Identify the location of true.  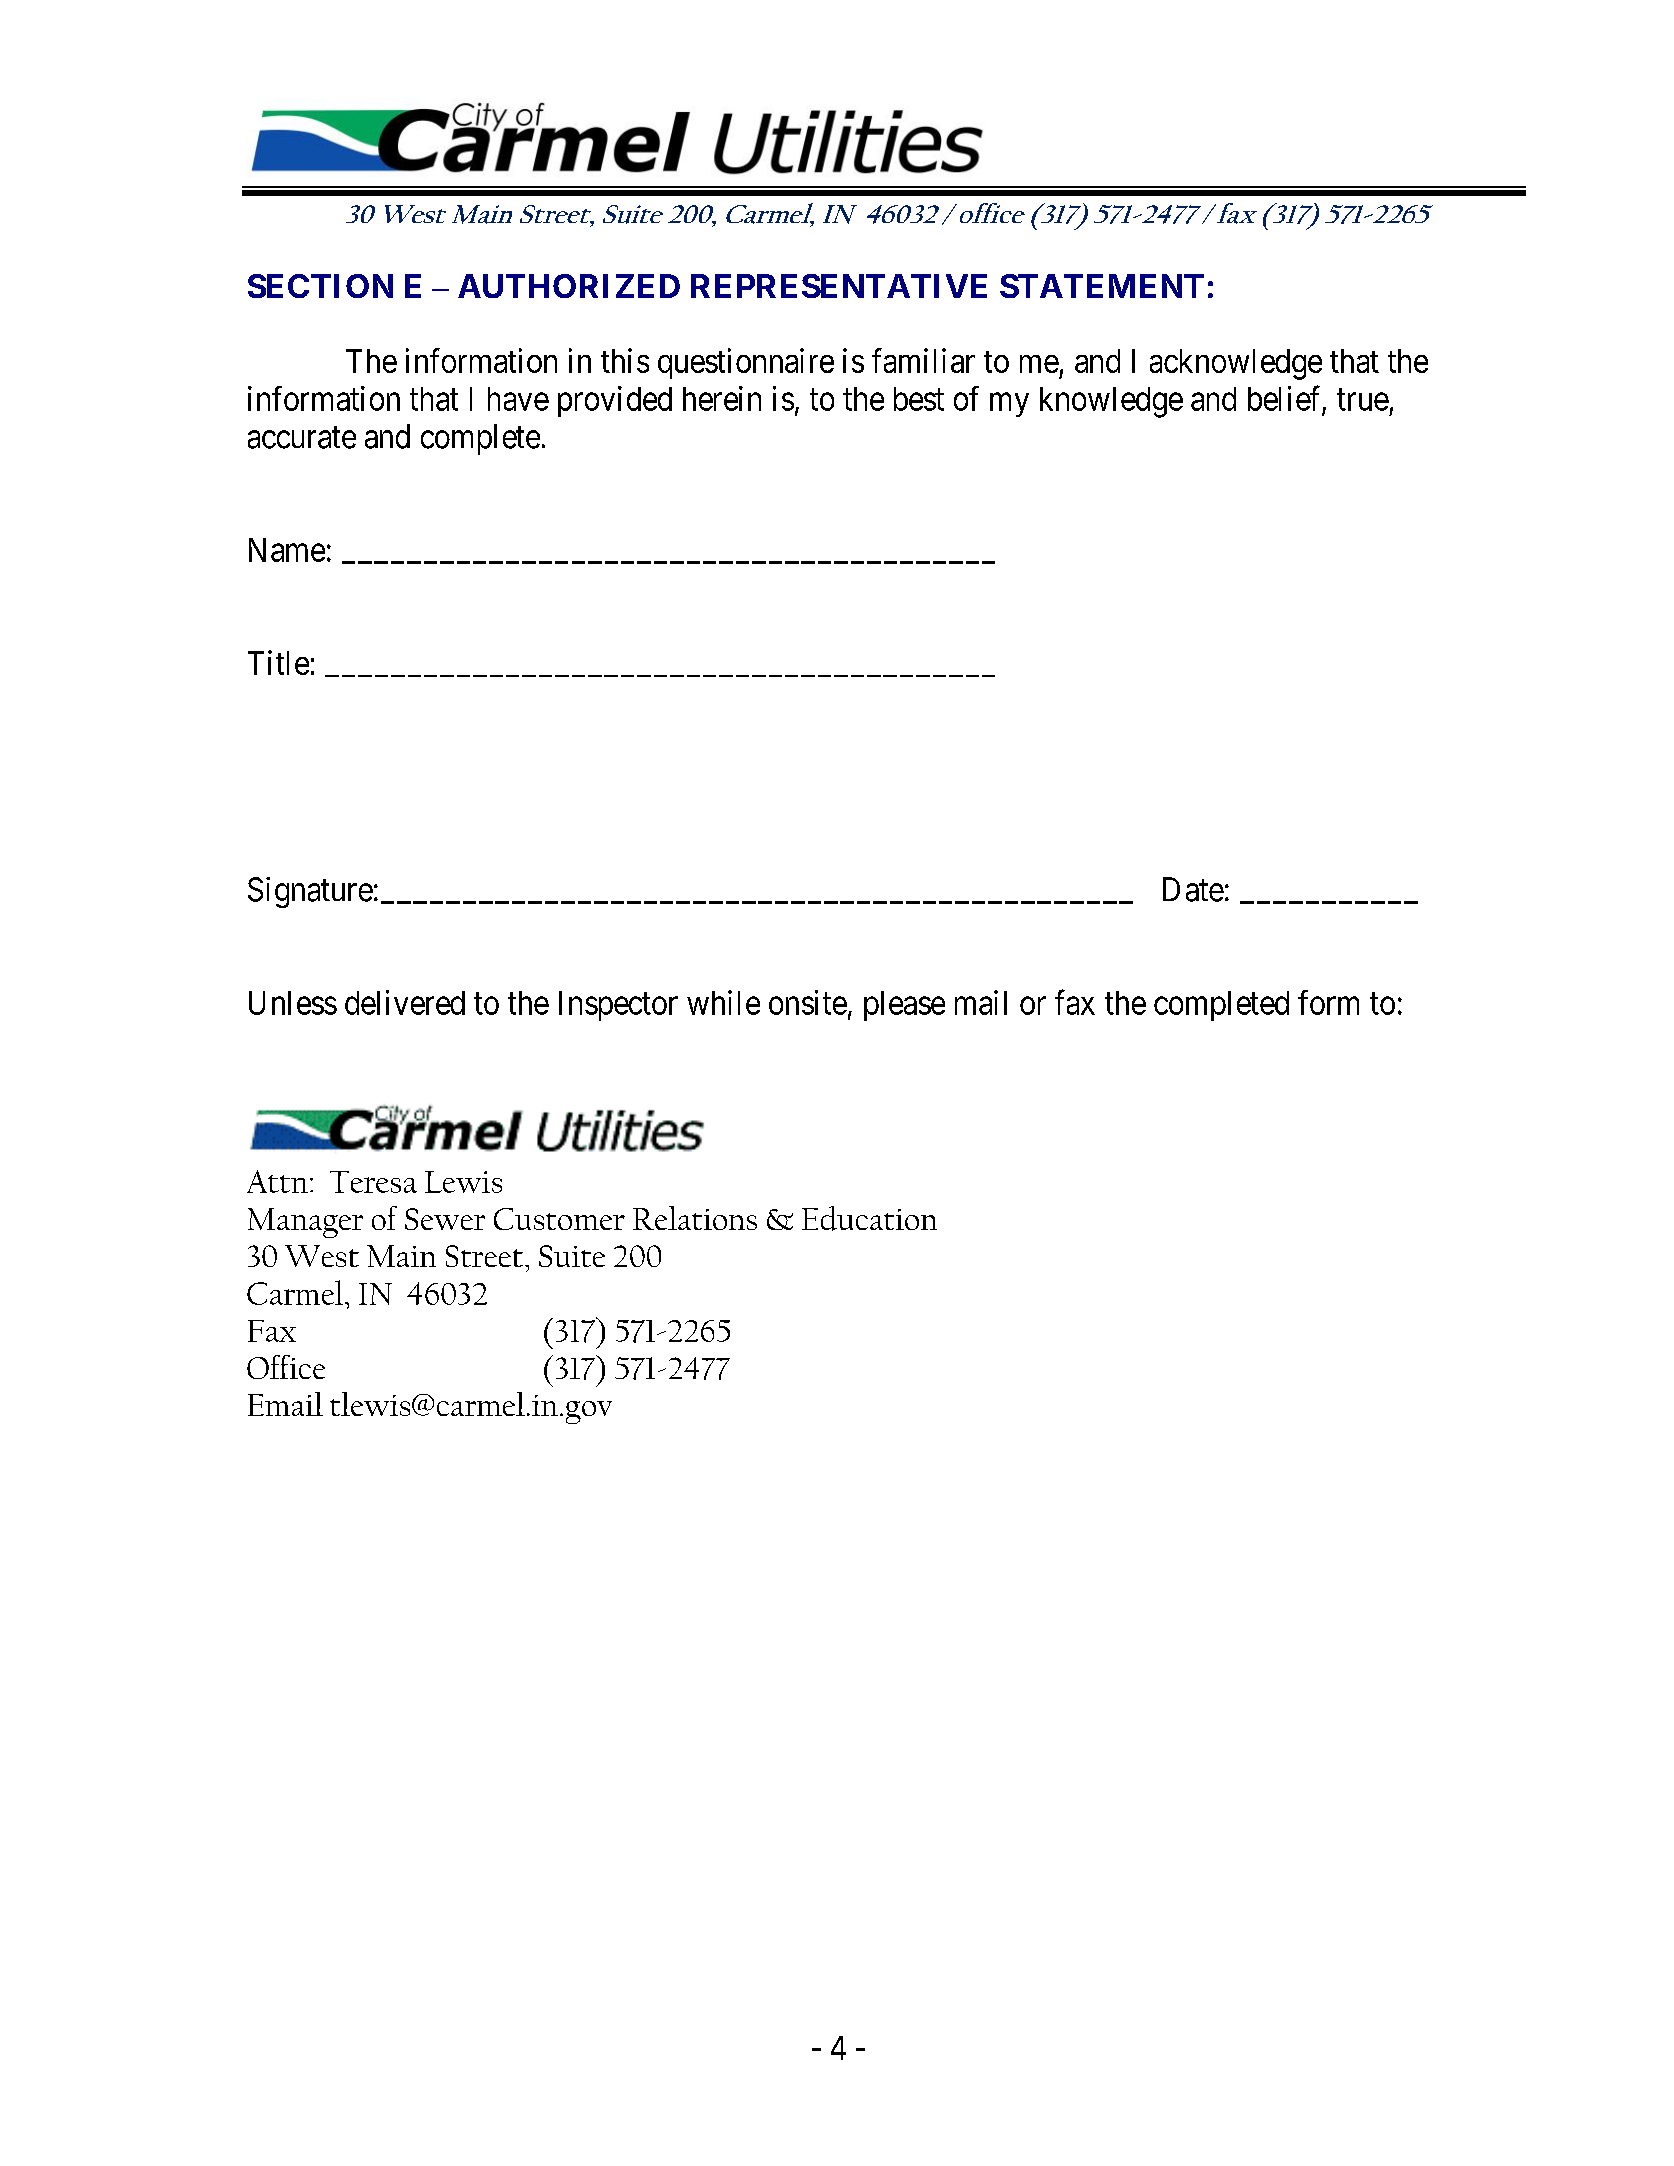
(1363, 400).
